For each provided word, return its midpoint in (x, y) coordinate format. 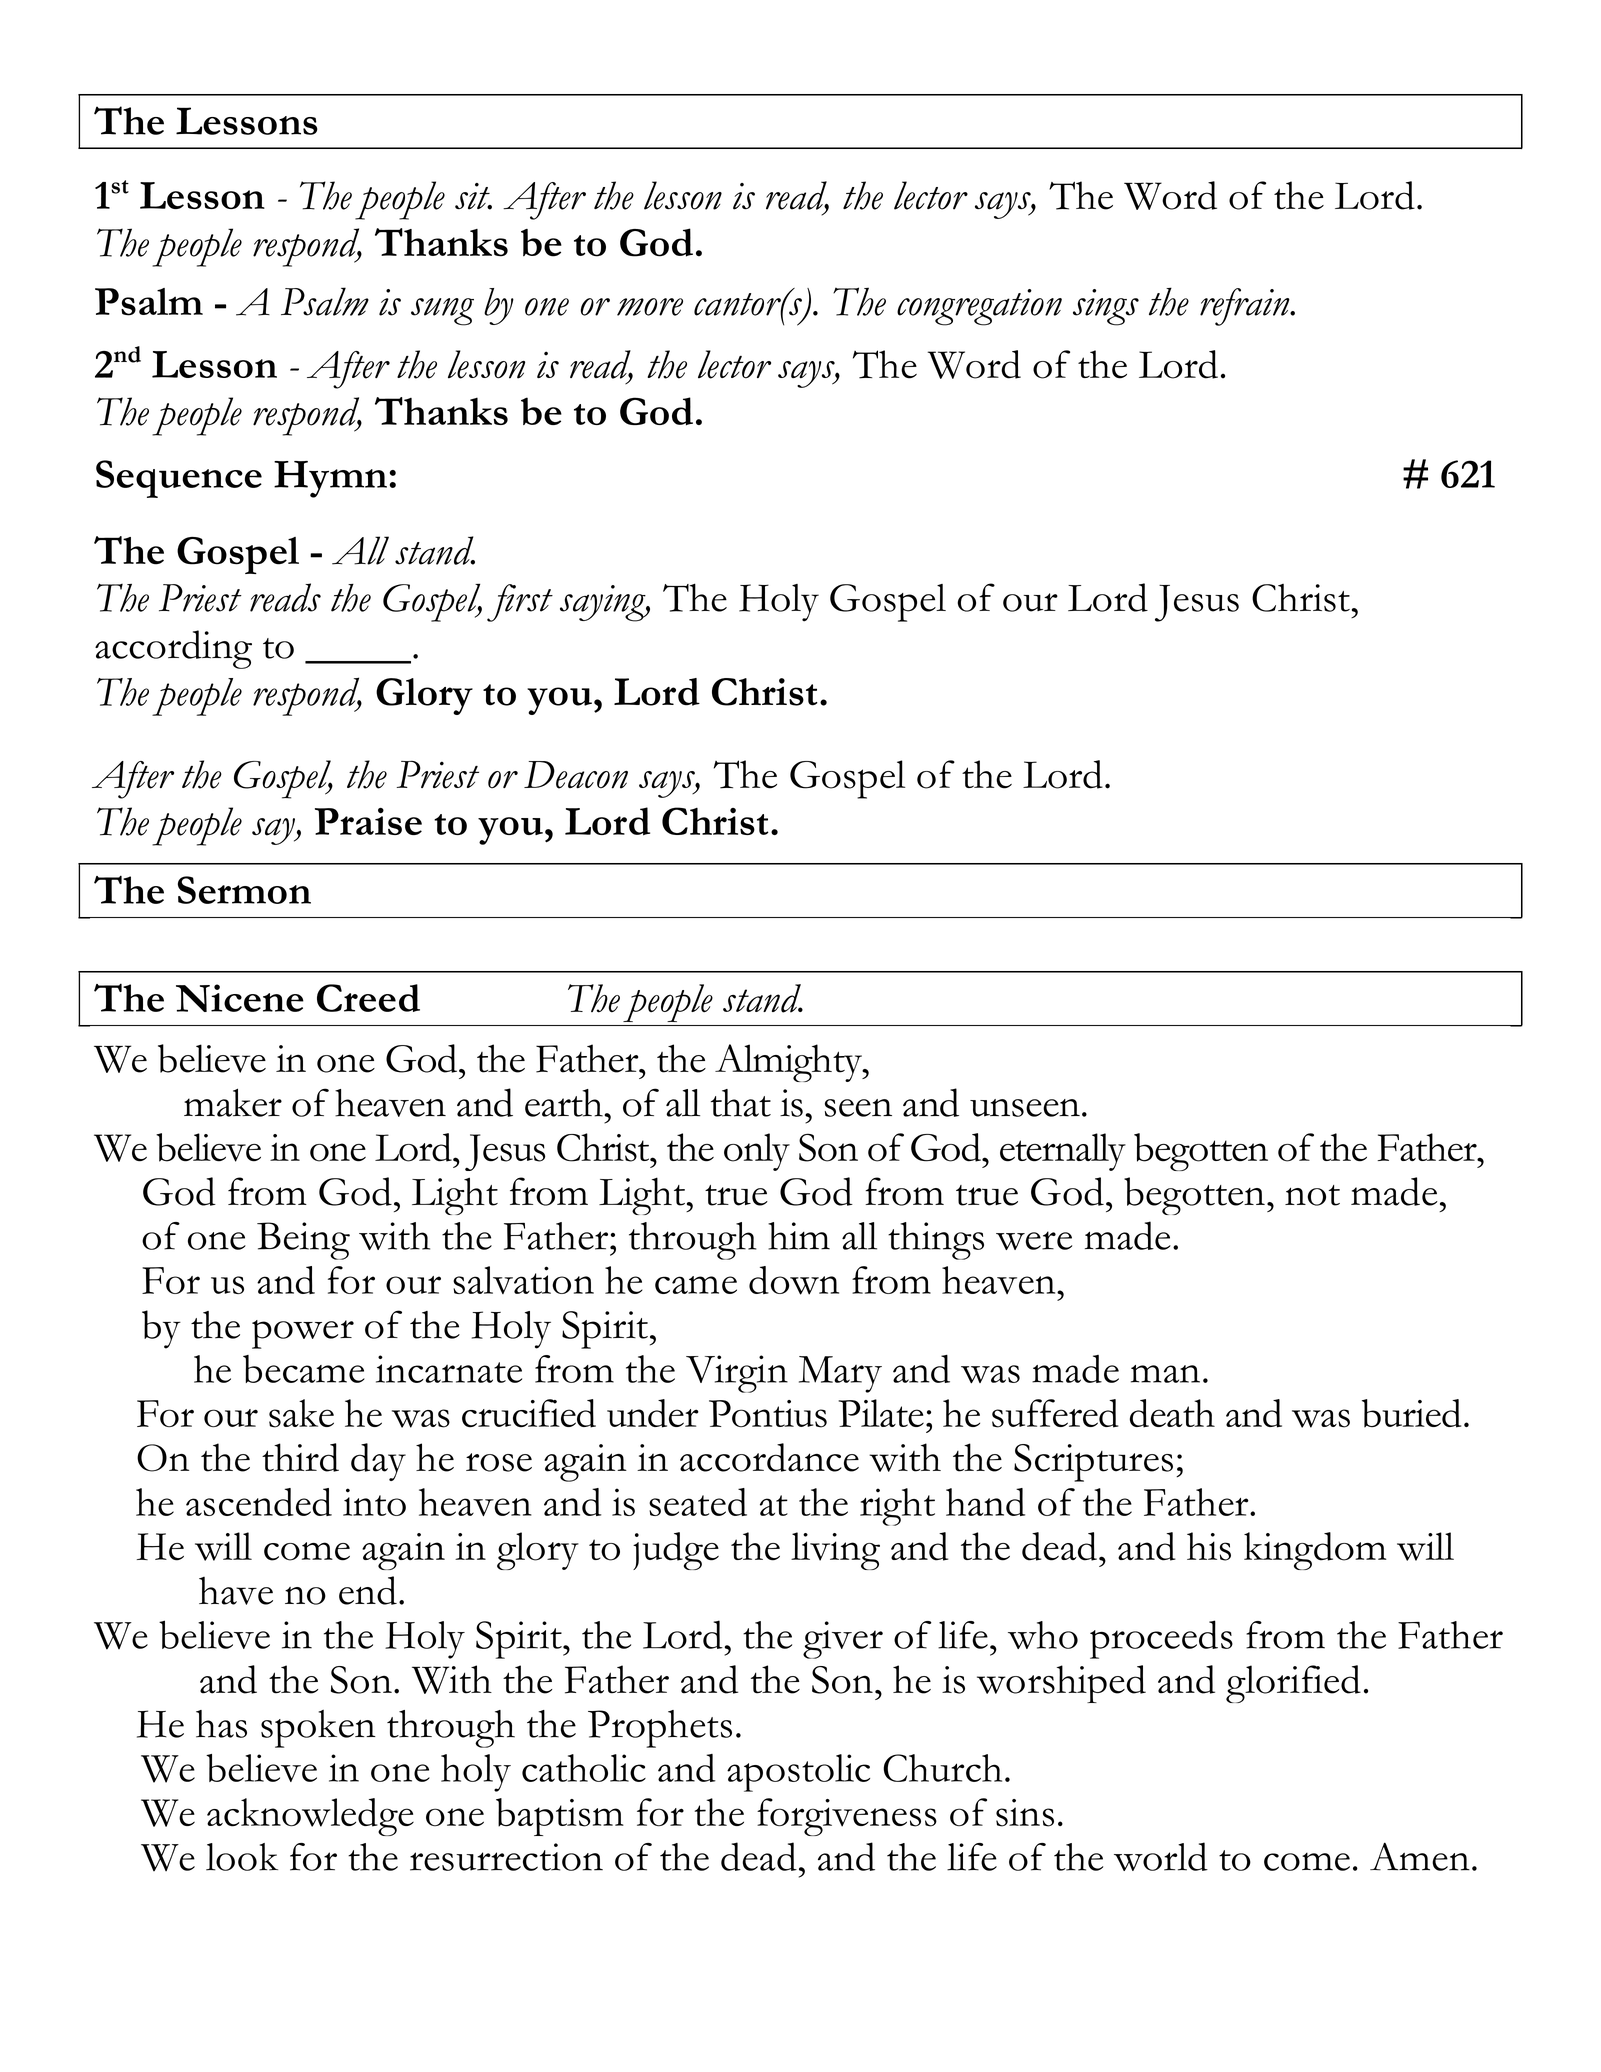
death (1172, 1413)
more (650, 307)
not (1312, 1195)
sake (301, 1413)
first (520, 603)
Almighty (789, 1063)
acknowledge (310, 1817)
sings (1106, 307)
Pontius (768, 1414)
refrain (1246, 307)
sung (442, 312)
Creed (368, 998)
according (173, 649)
